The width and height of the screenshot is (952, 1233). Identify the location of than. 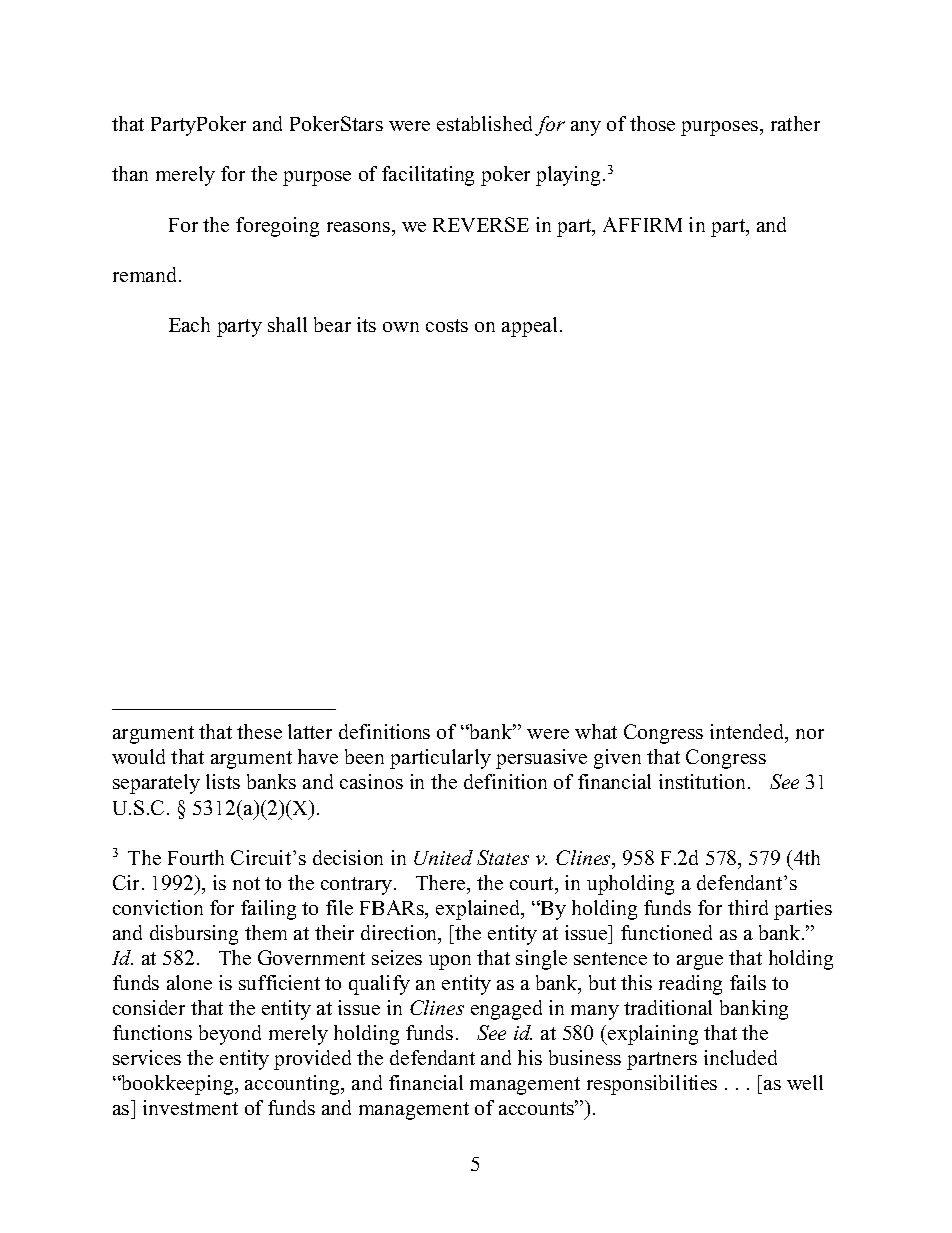
(130, 173).
